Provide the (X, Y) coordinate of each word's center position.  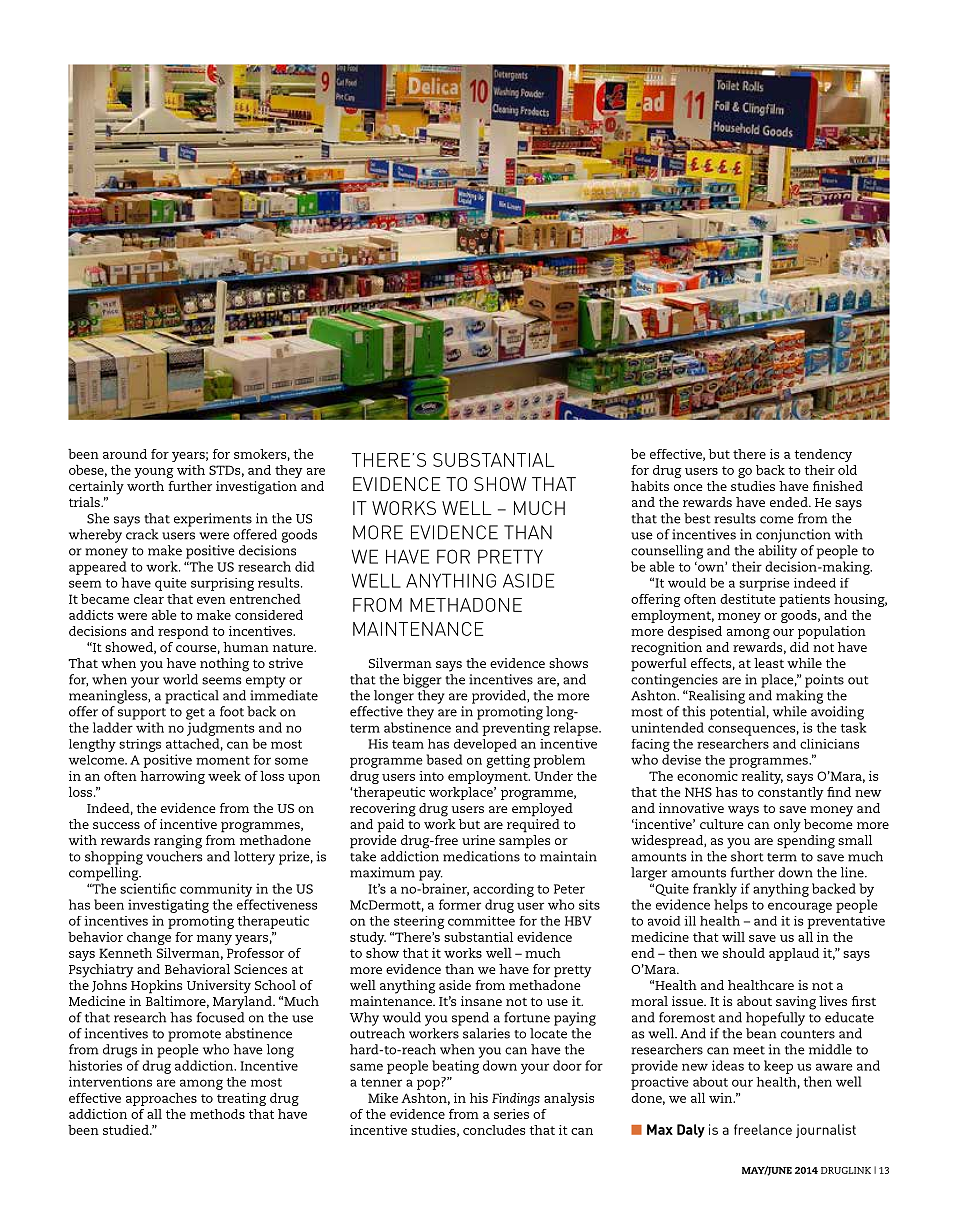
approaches (161, 1099)
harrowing (172, 777)
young (154, 473)
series (511, 1114)
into (431, 776)
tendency (823, 455)
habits (650, 486)
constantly (791, 793)
